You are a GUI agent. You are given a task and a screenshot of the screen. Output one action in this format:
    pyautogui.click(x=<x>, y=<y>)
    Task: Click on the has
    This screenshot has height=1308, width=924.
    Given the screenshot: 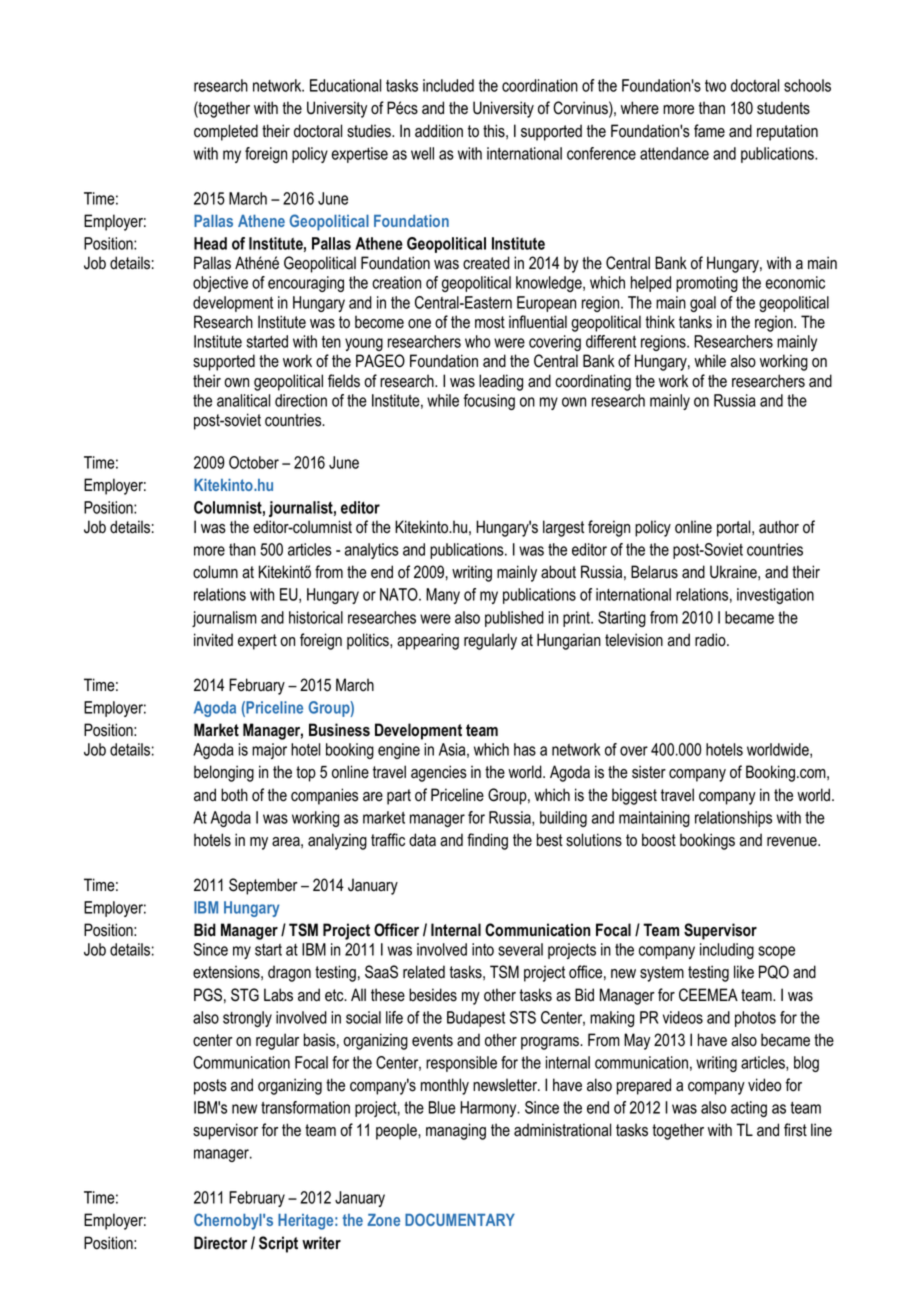 What is the action you would take?
    pyautogui.click(x=525, y=749)
